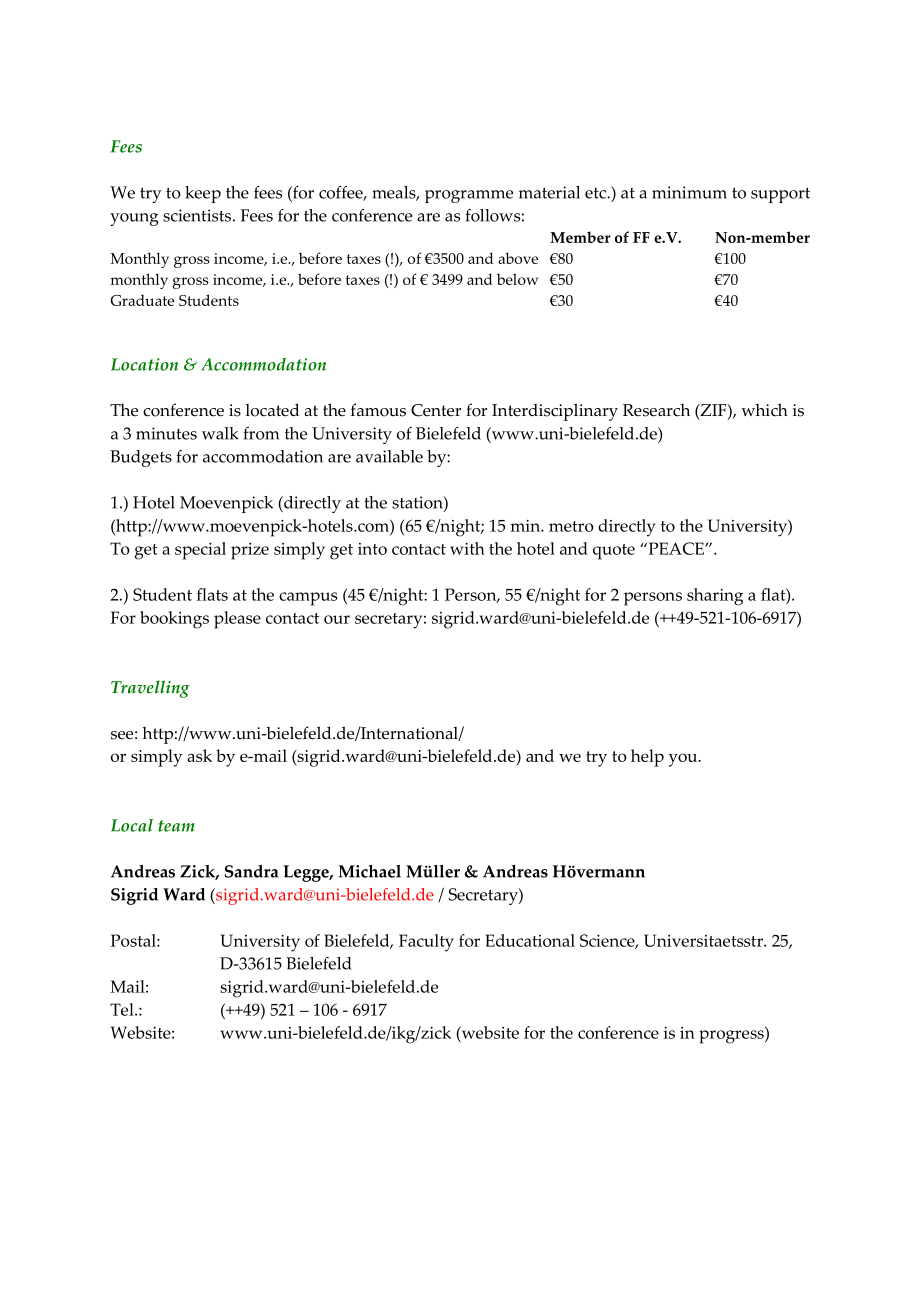 This screenshot has width=924, height=1308. Describe the element at coordinates (715, 597) in the screenshot. I see `sharing` at that location.
